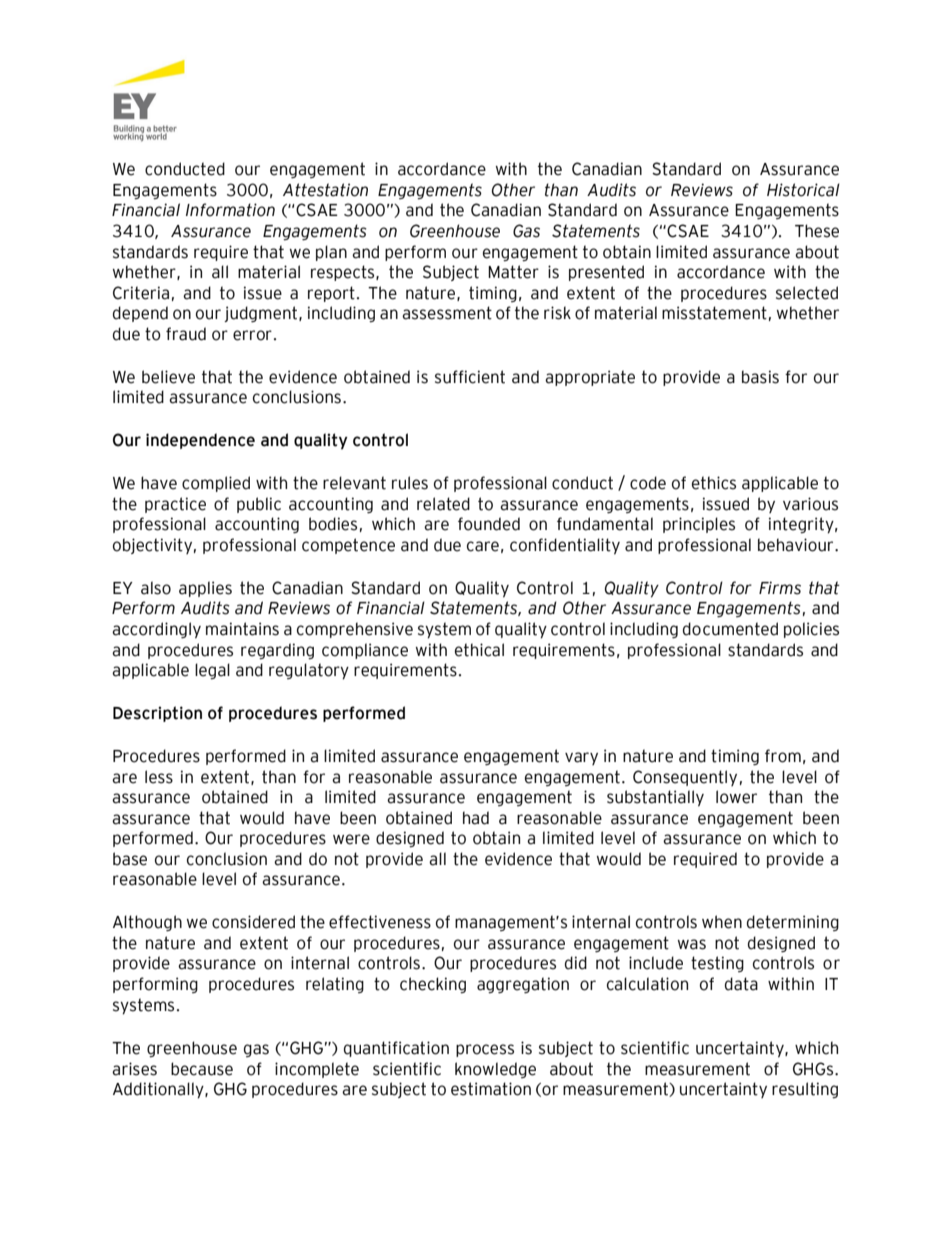 This image has height=1233, width=952. What do you see at coordinates (730, 629) in the image?
I see `documented` at bounding box center [730, 629].
